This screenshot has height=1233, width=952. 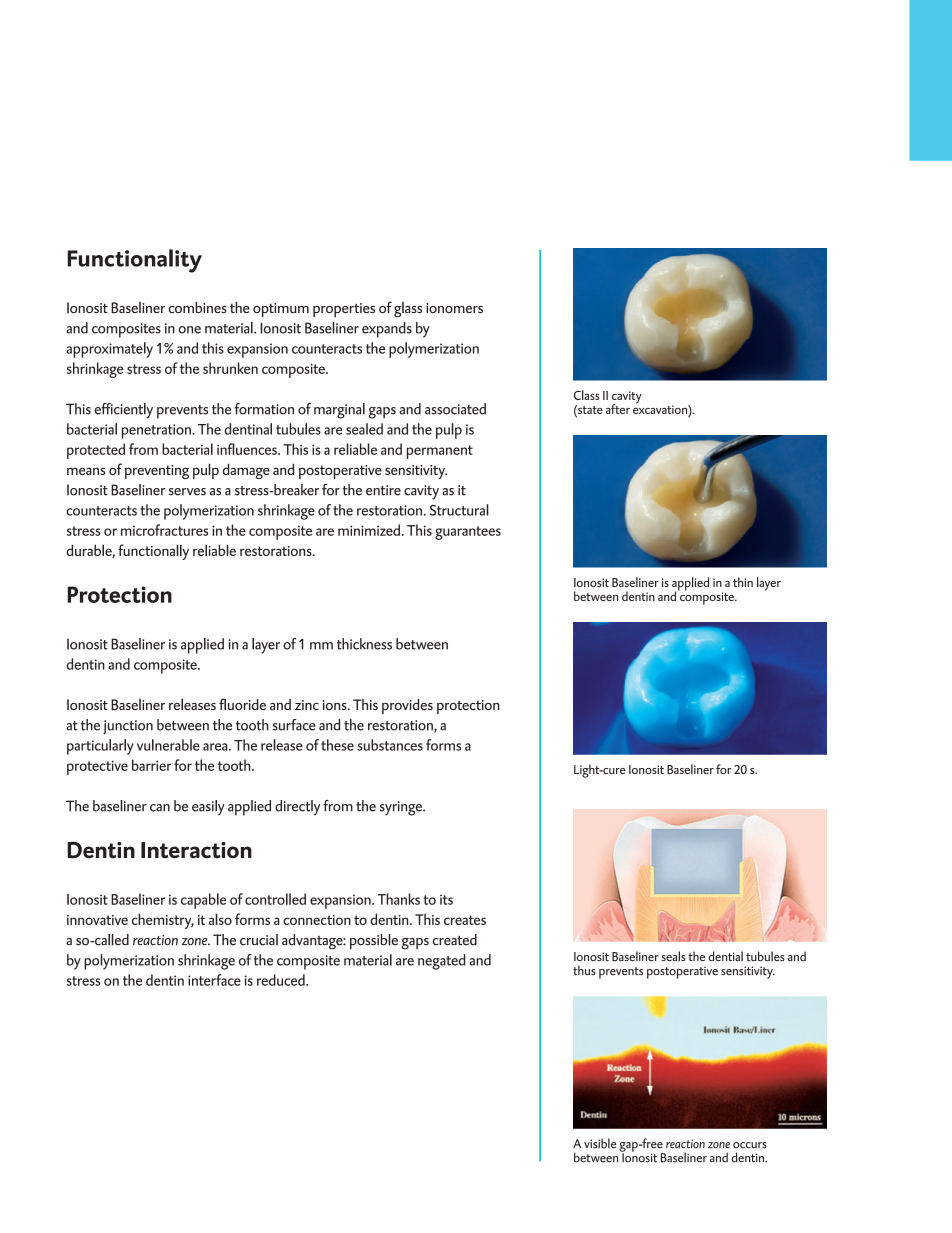 What do you see at coordinates (408, 310) in the screenshot?
I see `glass` at bounding box center [408, 310].
